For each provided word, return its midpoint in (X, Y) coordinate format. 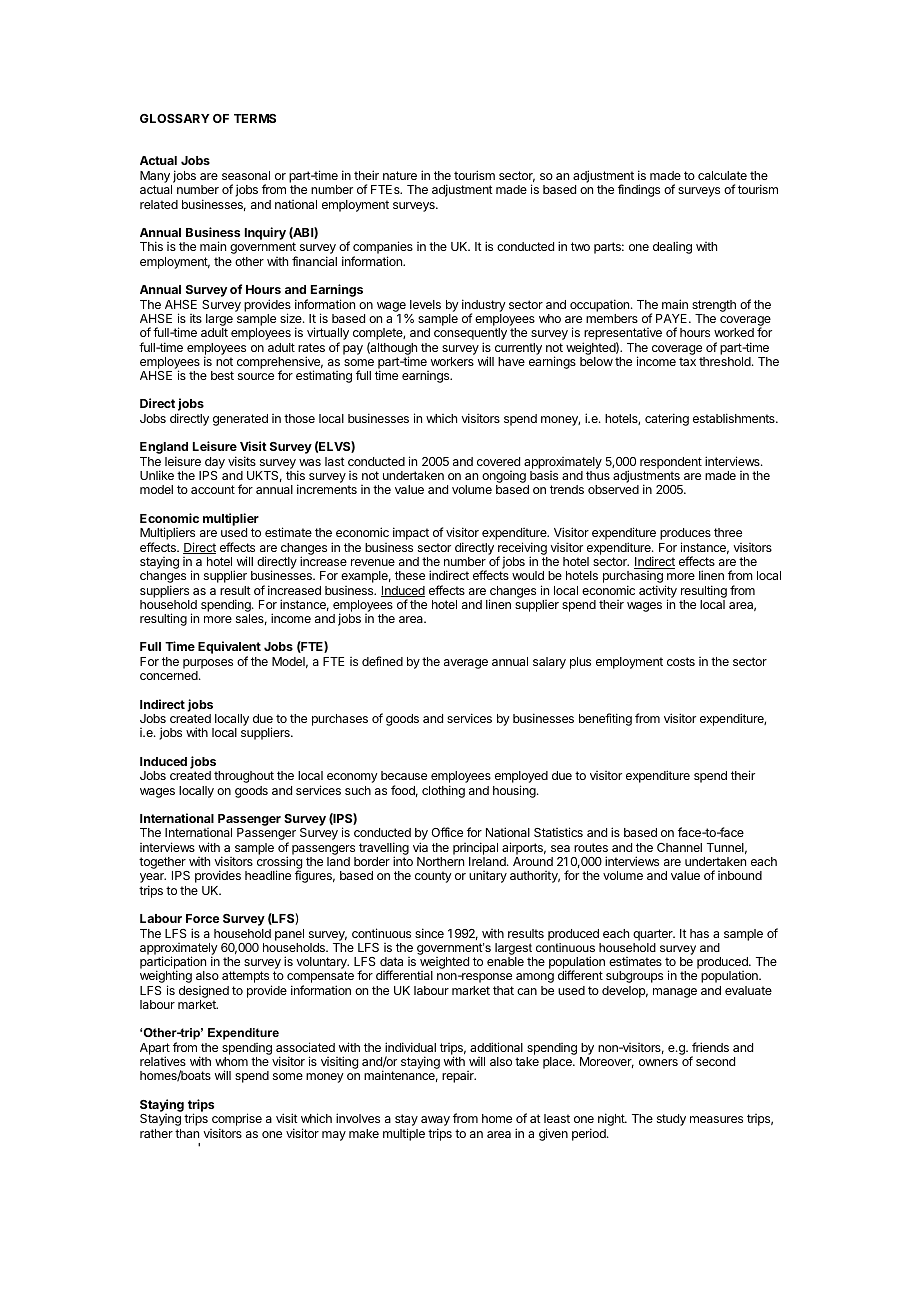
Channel (679, 847)
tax (687, 361)
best (222, 375)
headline (268, 875)
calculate (722, 175)
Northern (440, 861)
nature (400, 175)
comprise (237, 1121)
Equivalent (229, 649)
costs (681, 661)
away (435, 1122)
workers (452, 361)
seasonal (246, 175)
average (466, 664)
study (671, 1120)
